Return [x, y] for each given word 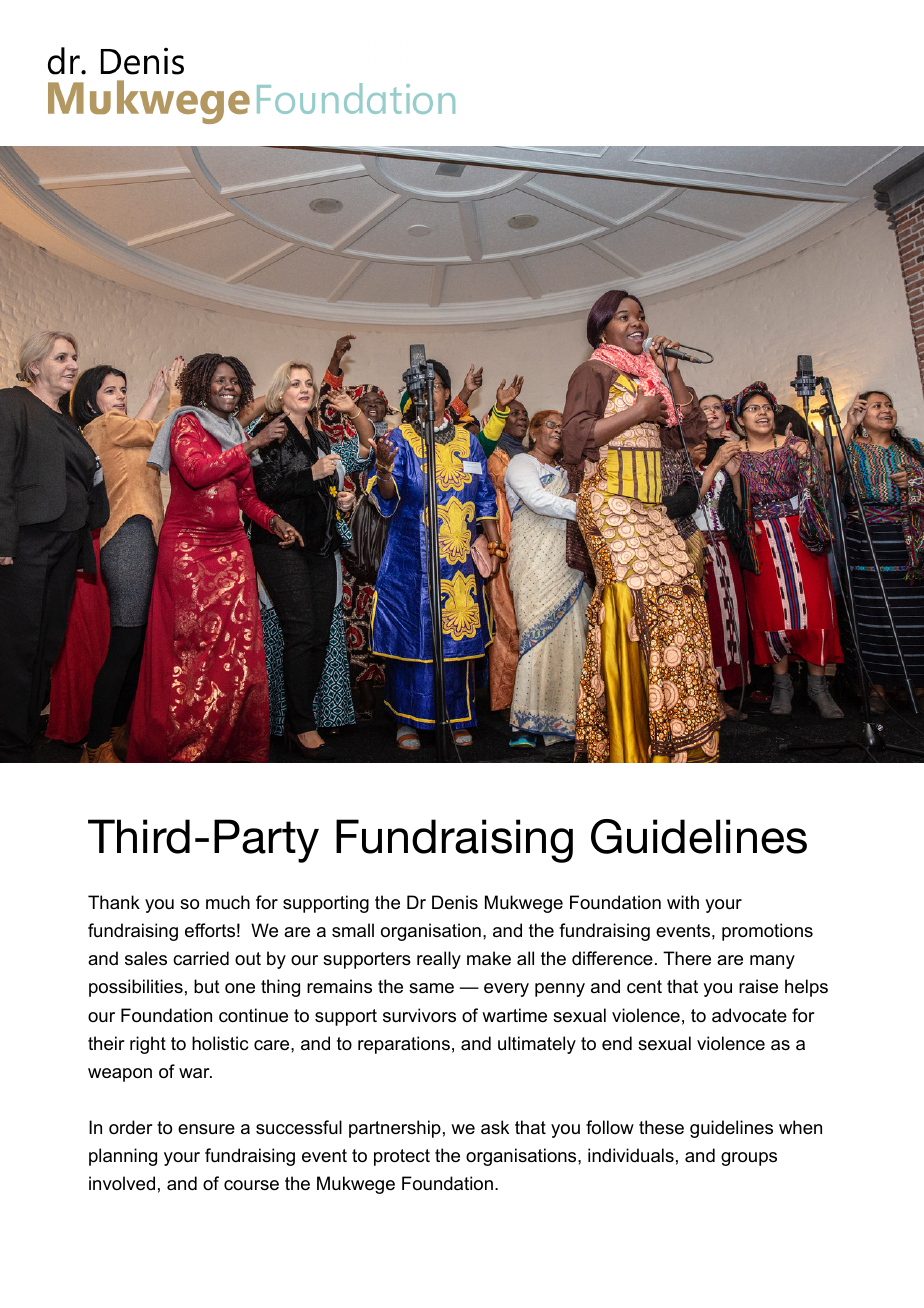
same [431, 988]
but [207, 986]
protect [402, 1157]
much [228, 902]
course [251, 1185]
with [683, 902]
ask [495, 1127]
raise [758, 986]
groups [749, 1159]
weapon [120, 1075]
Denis [455, 902]
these [661, 1127]
